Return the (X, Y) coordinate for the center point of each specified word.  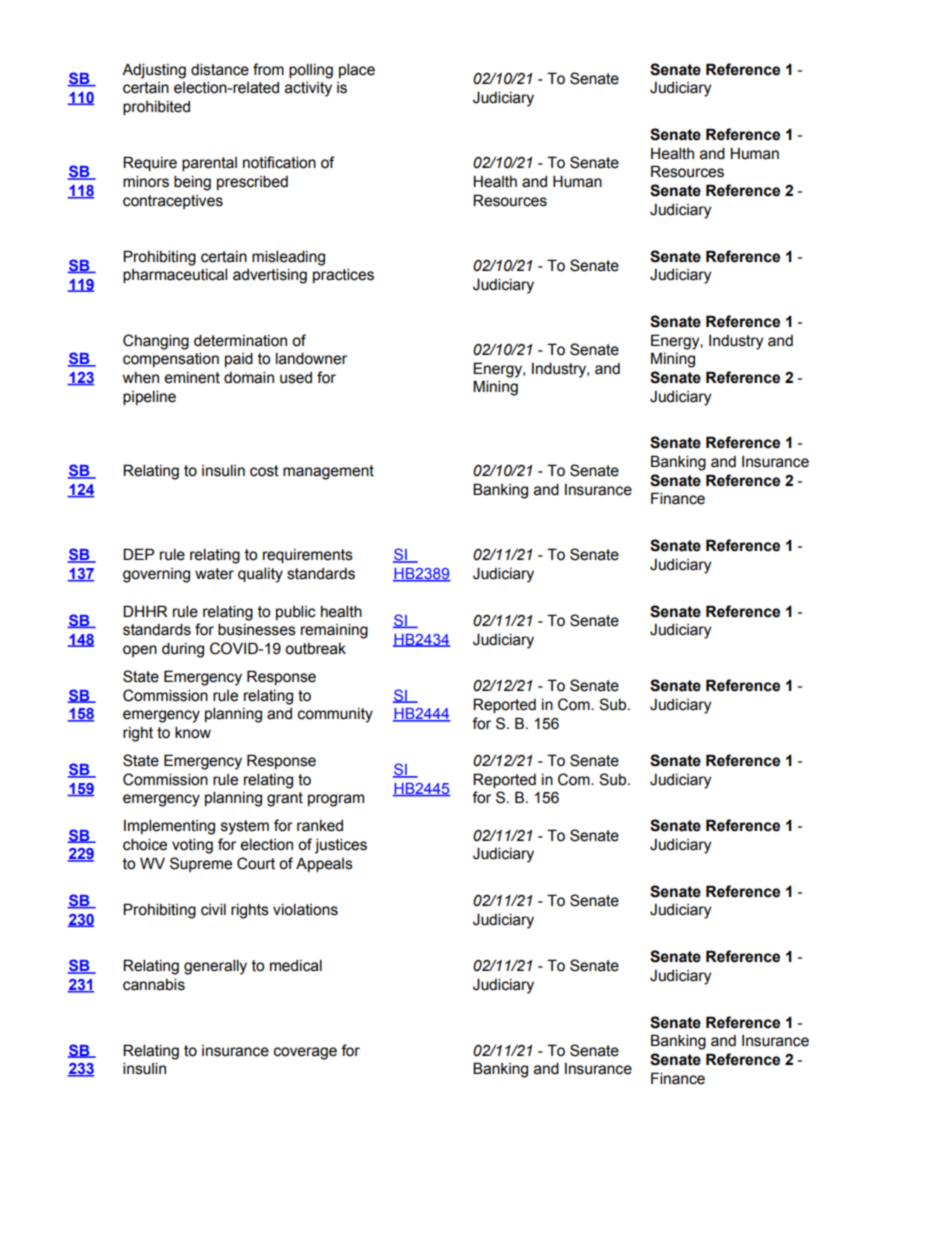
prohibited (156, 108)
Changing (156, 342)
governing (156, 575)
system (245, 827)
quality (260, 575)
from (268, 69)
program (336, 800)
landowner (311, 358)
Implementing (169, 827)
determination (240, 340)
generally (215, 967)
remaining (334, 631)
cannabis (154, 984)
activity (308, 89)
